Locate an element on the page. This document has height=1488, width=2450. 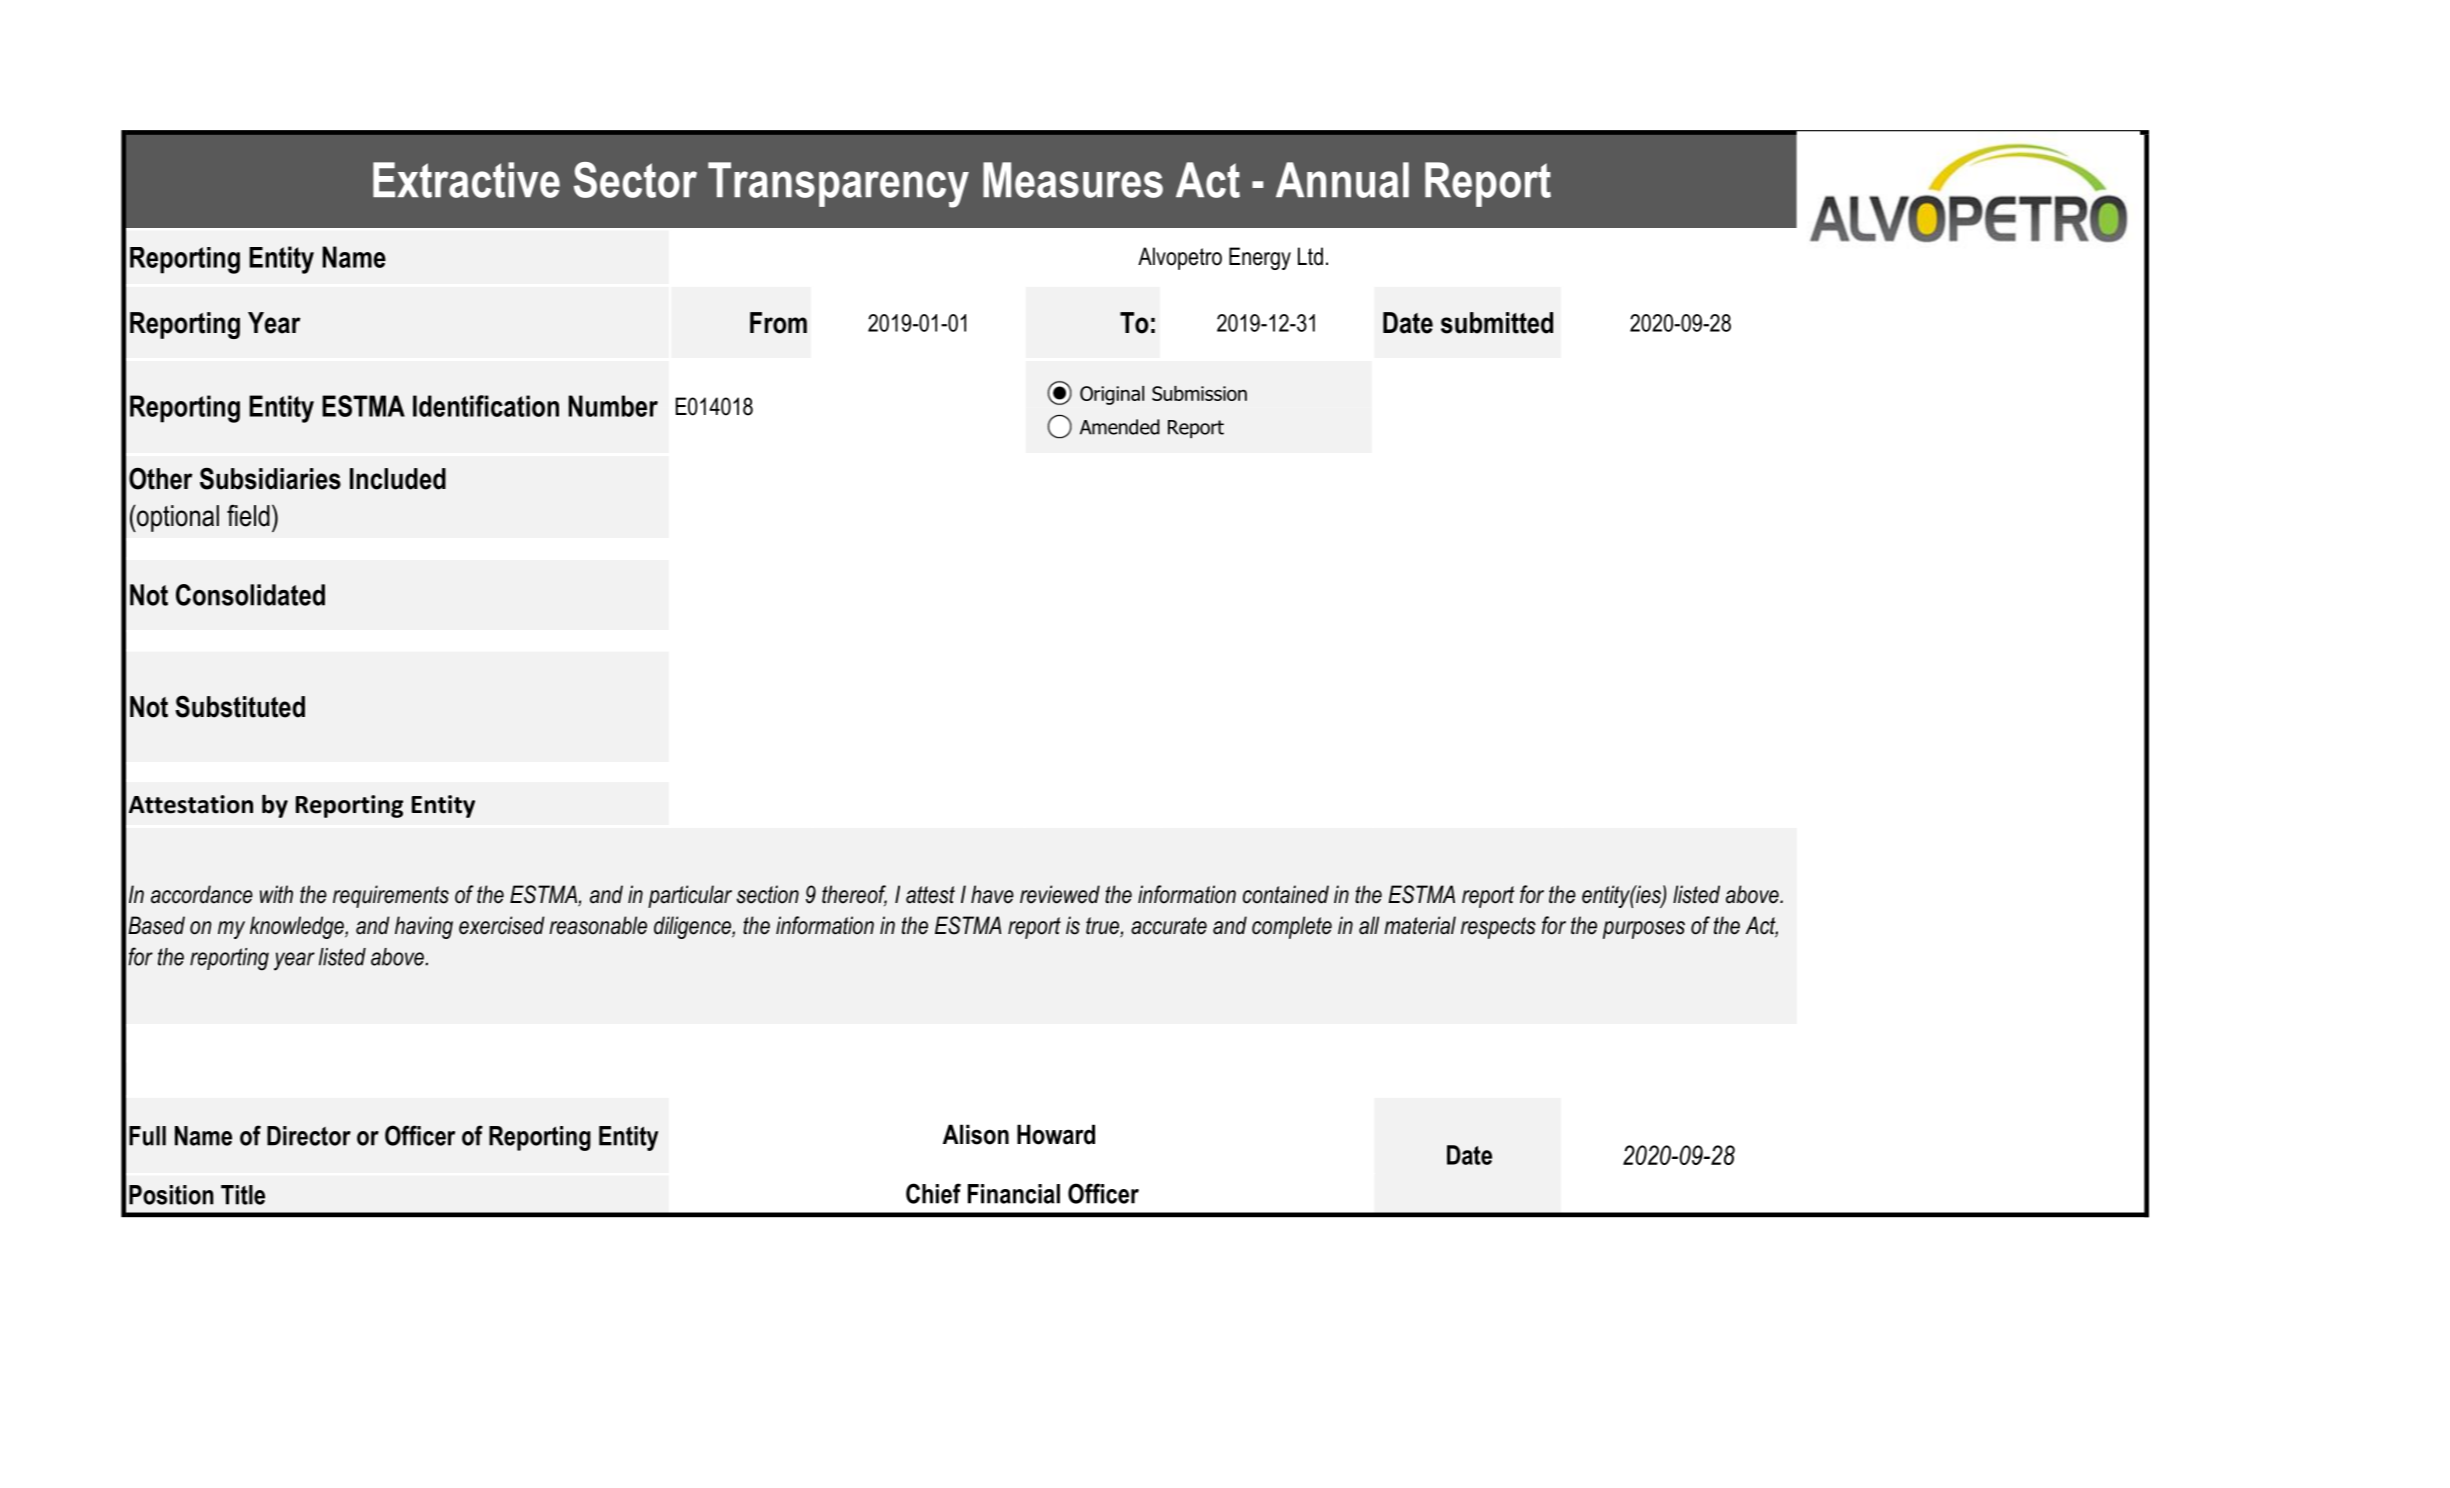
thereof is located at coordinates (854, 895).
